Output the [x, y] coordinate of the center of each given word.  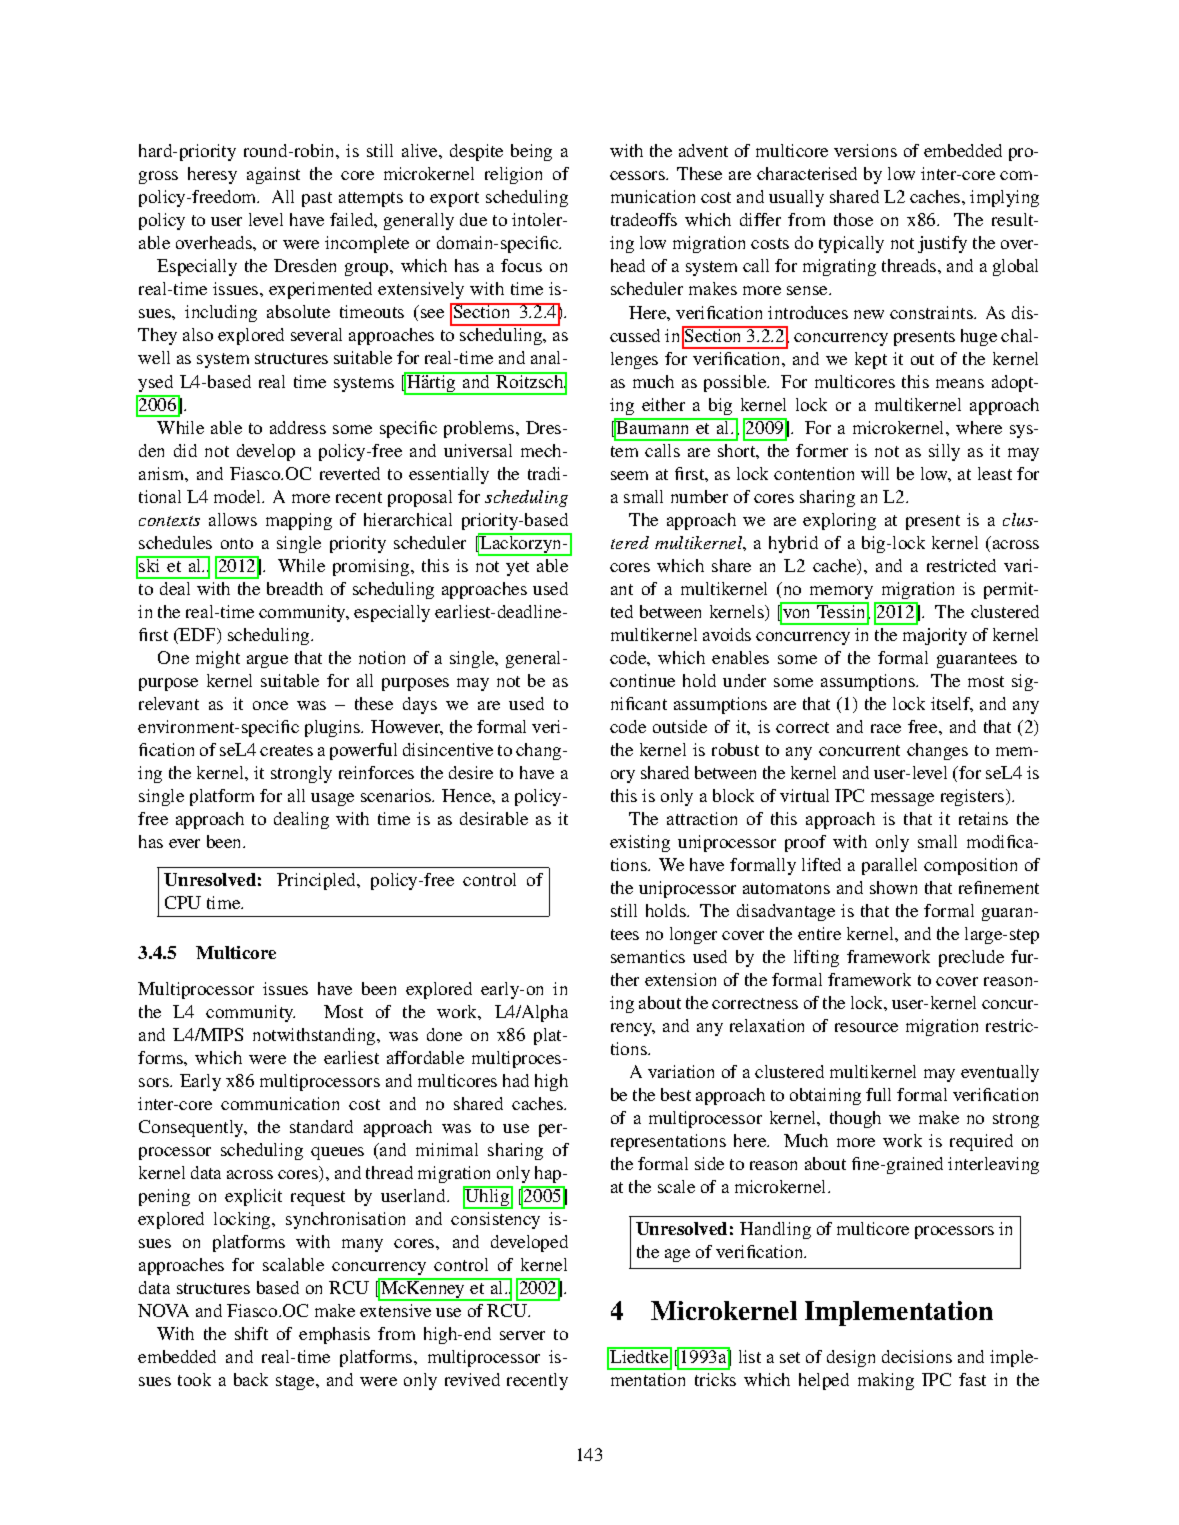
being [531, 152]
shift [251, 1333]
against [273, 175]
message [902, 799]
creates [286, 750]
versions [865, 150]
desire [471, 772]
